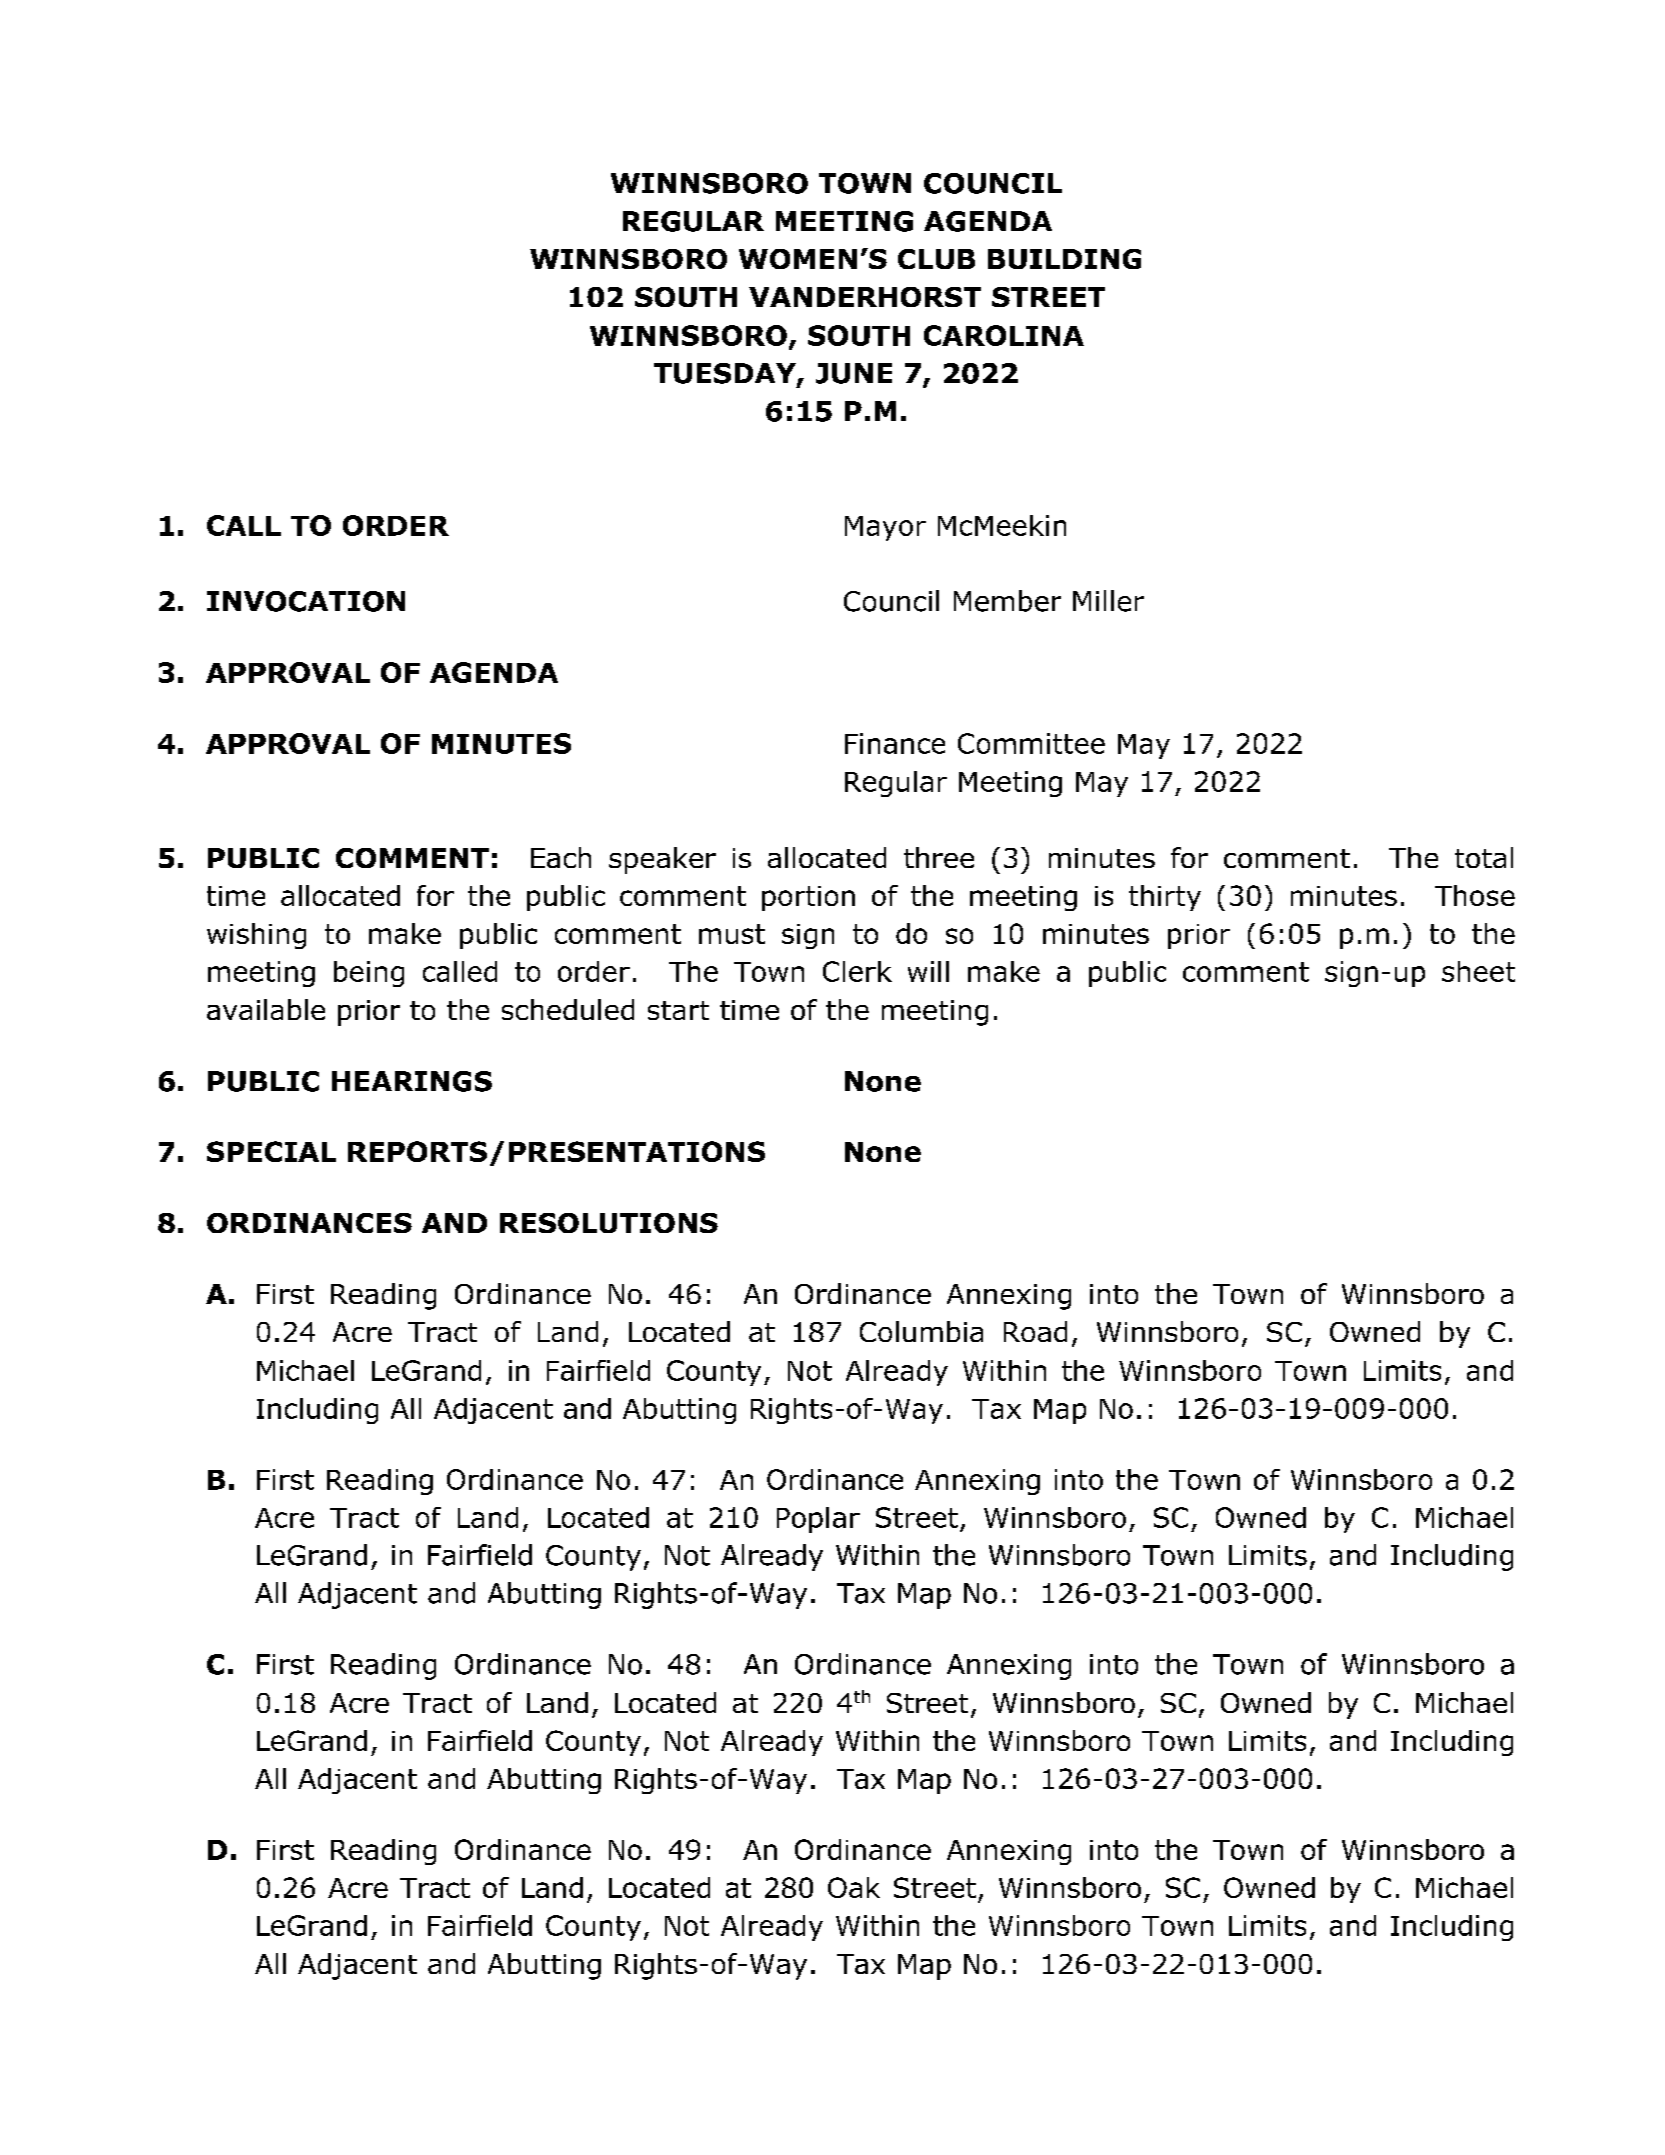 The height and width of the page is (2155, 1665). I want to click on Each, so click(561, 857).
